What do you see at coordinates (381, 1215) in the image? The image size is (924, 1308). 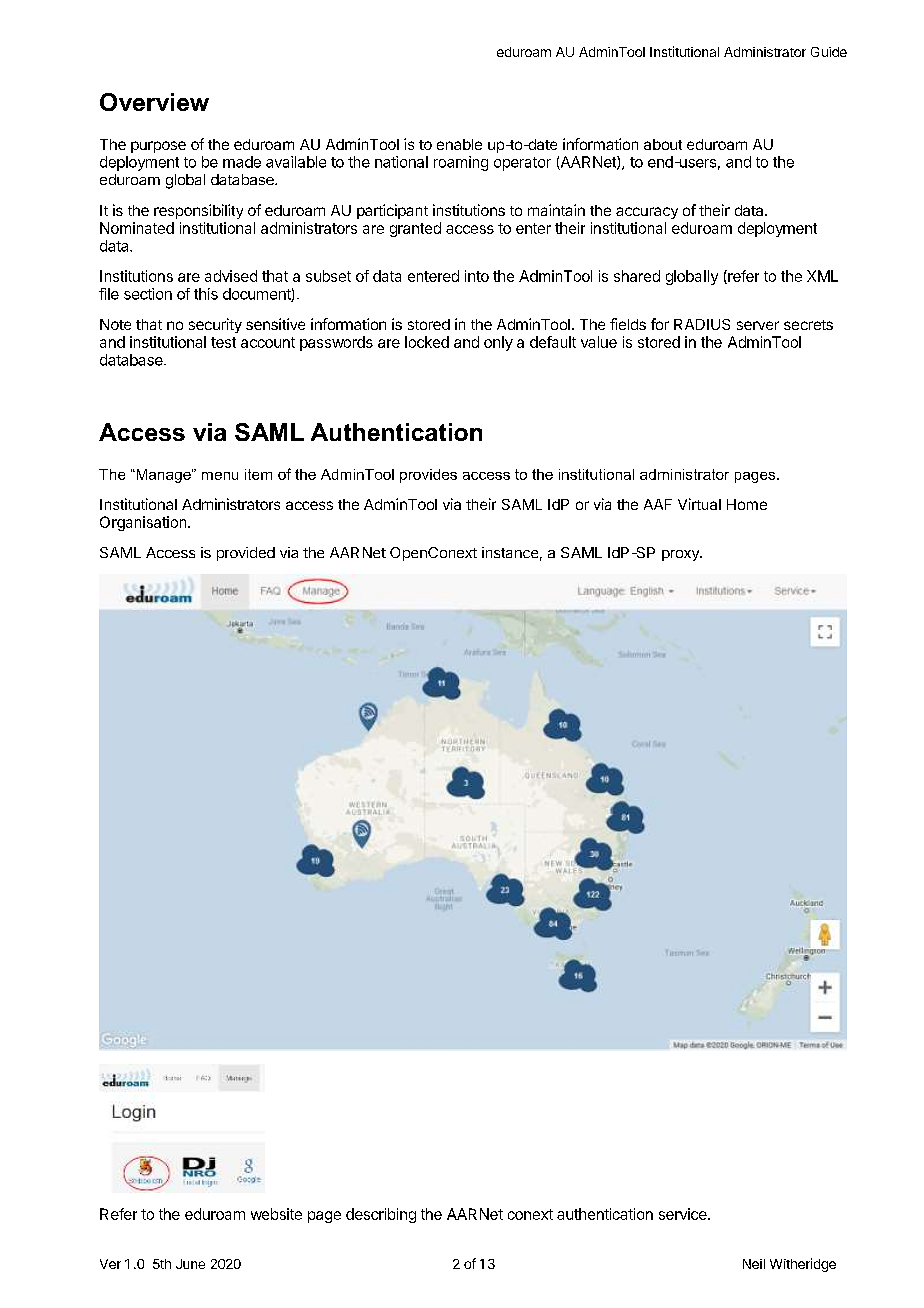 I see `describing` at bounding box center [381, 1215].
